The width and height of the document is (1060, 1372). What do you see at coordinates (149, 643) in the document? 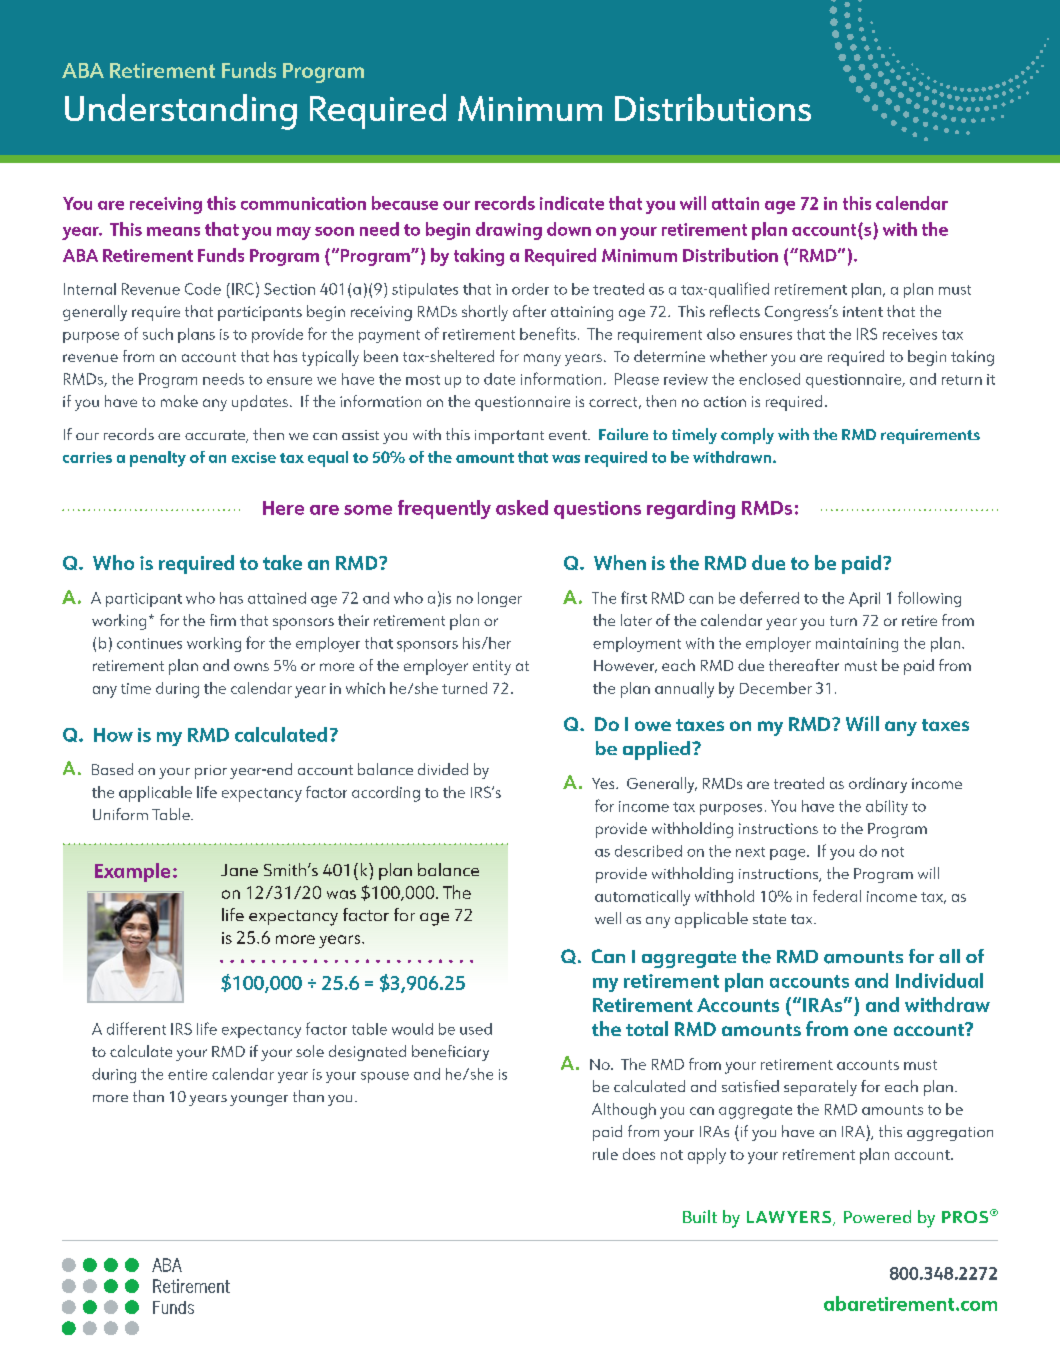
I see `continues` at bounding box center [149, 643].
